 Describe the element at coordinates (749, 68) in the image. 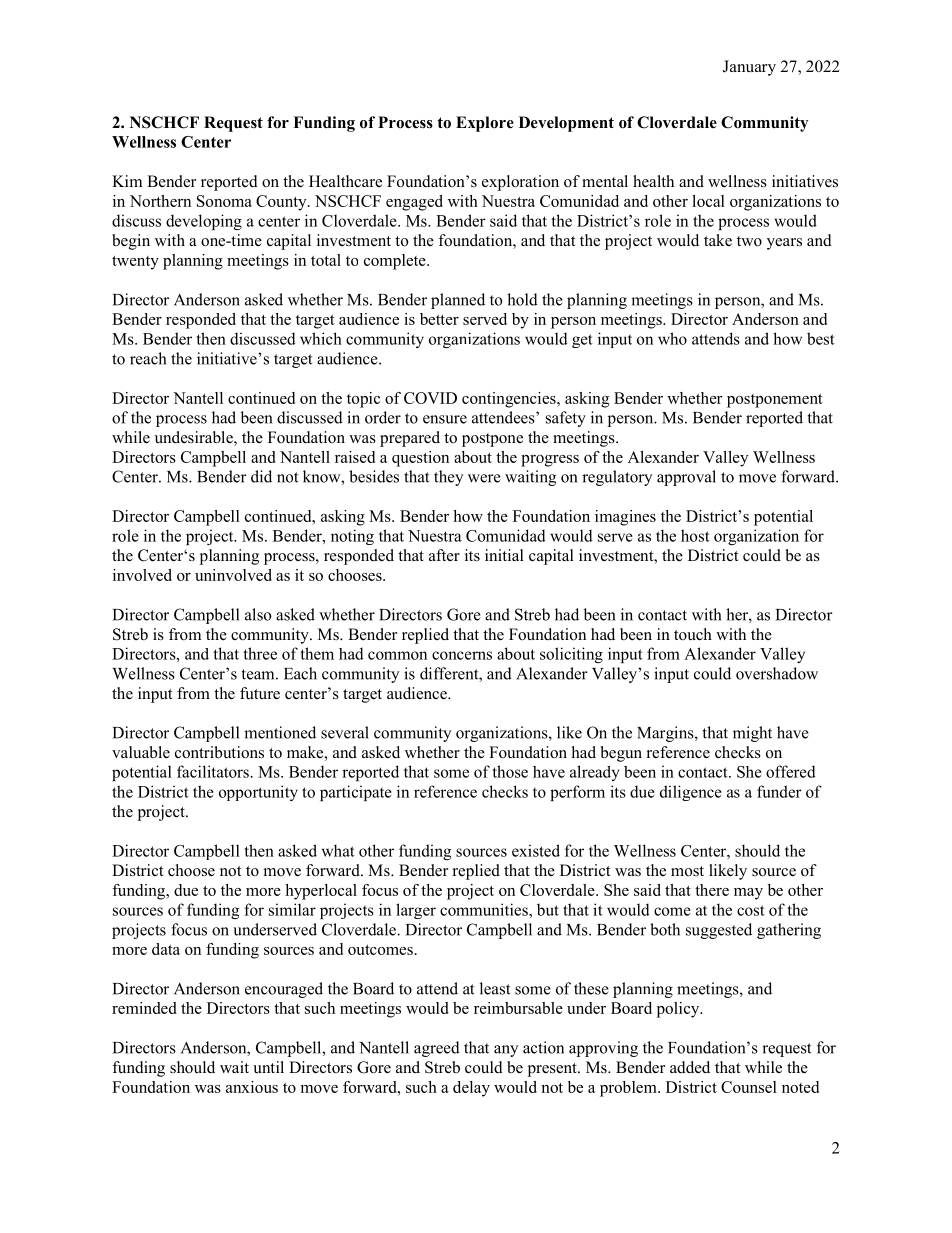

I see `January` at that location.
